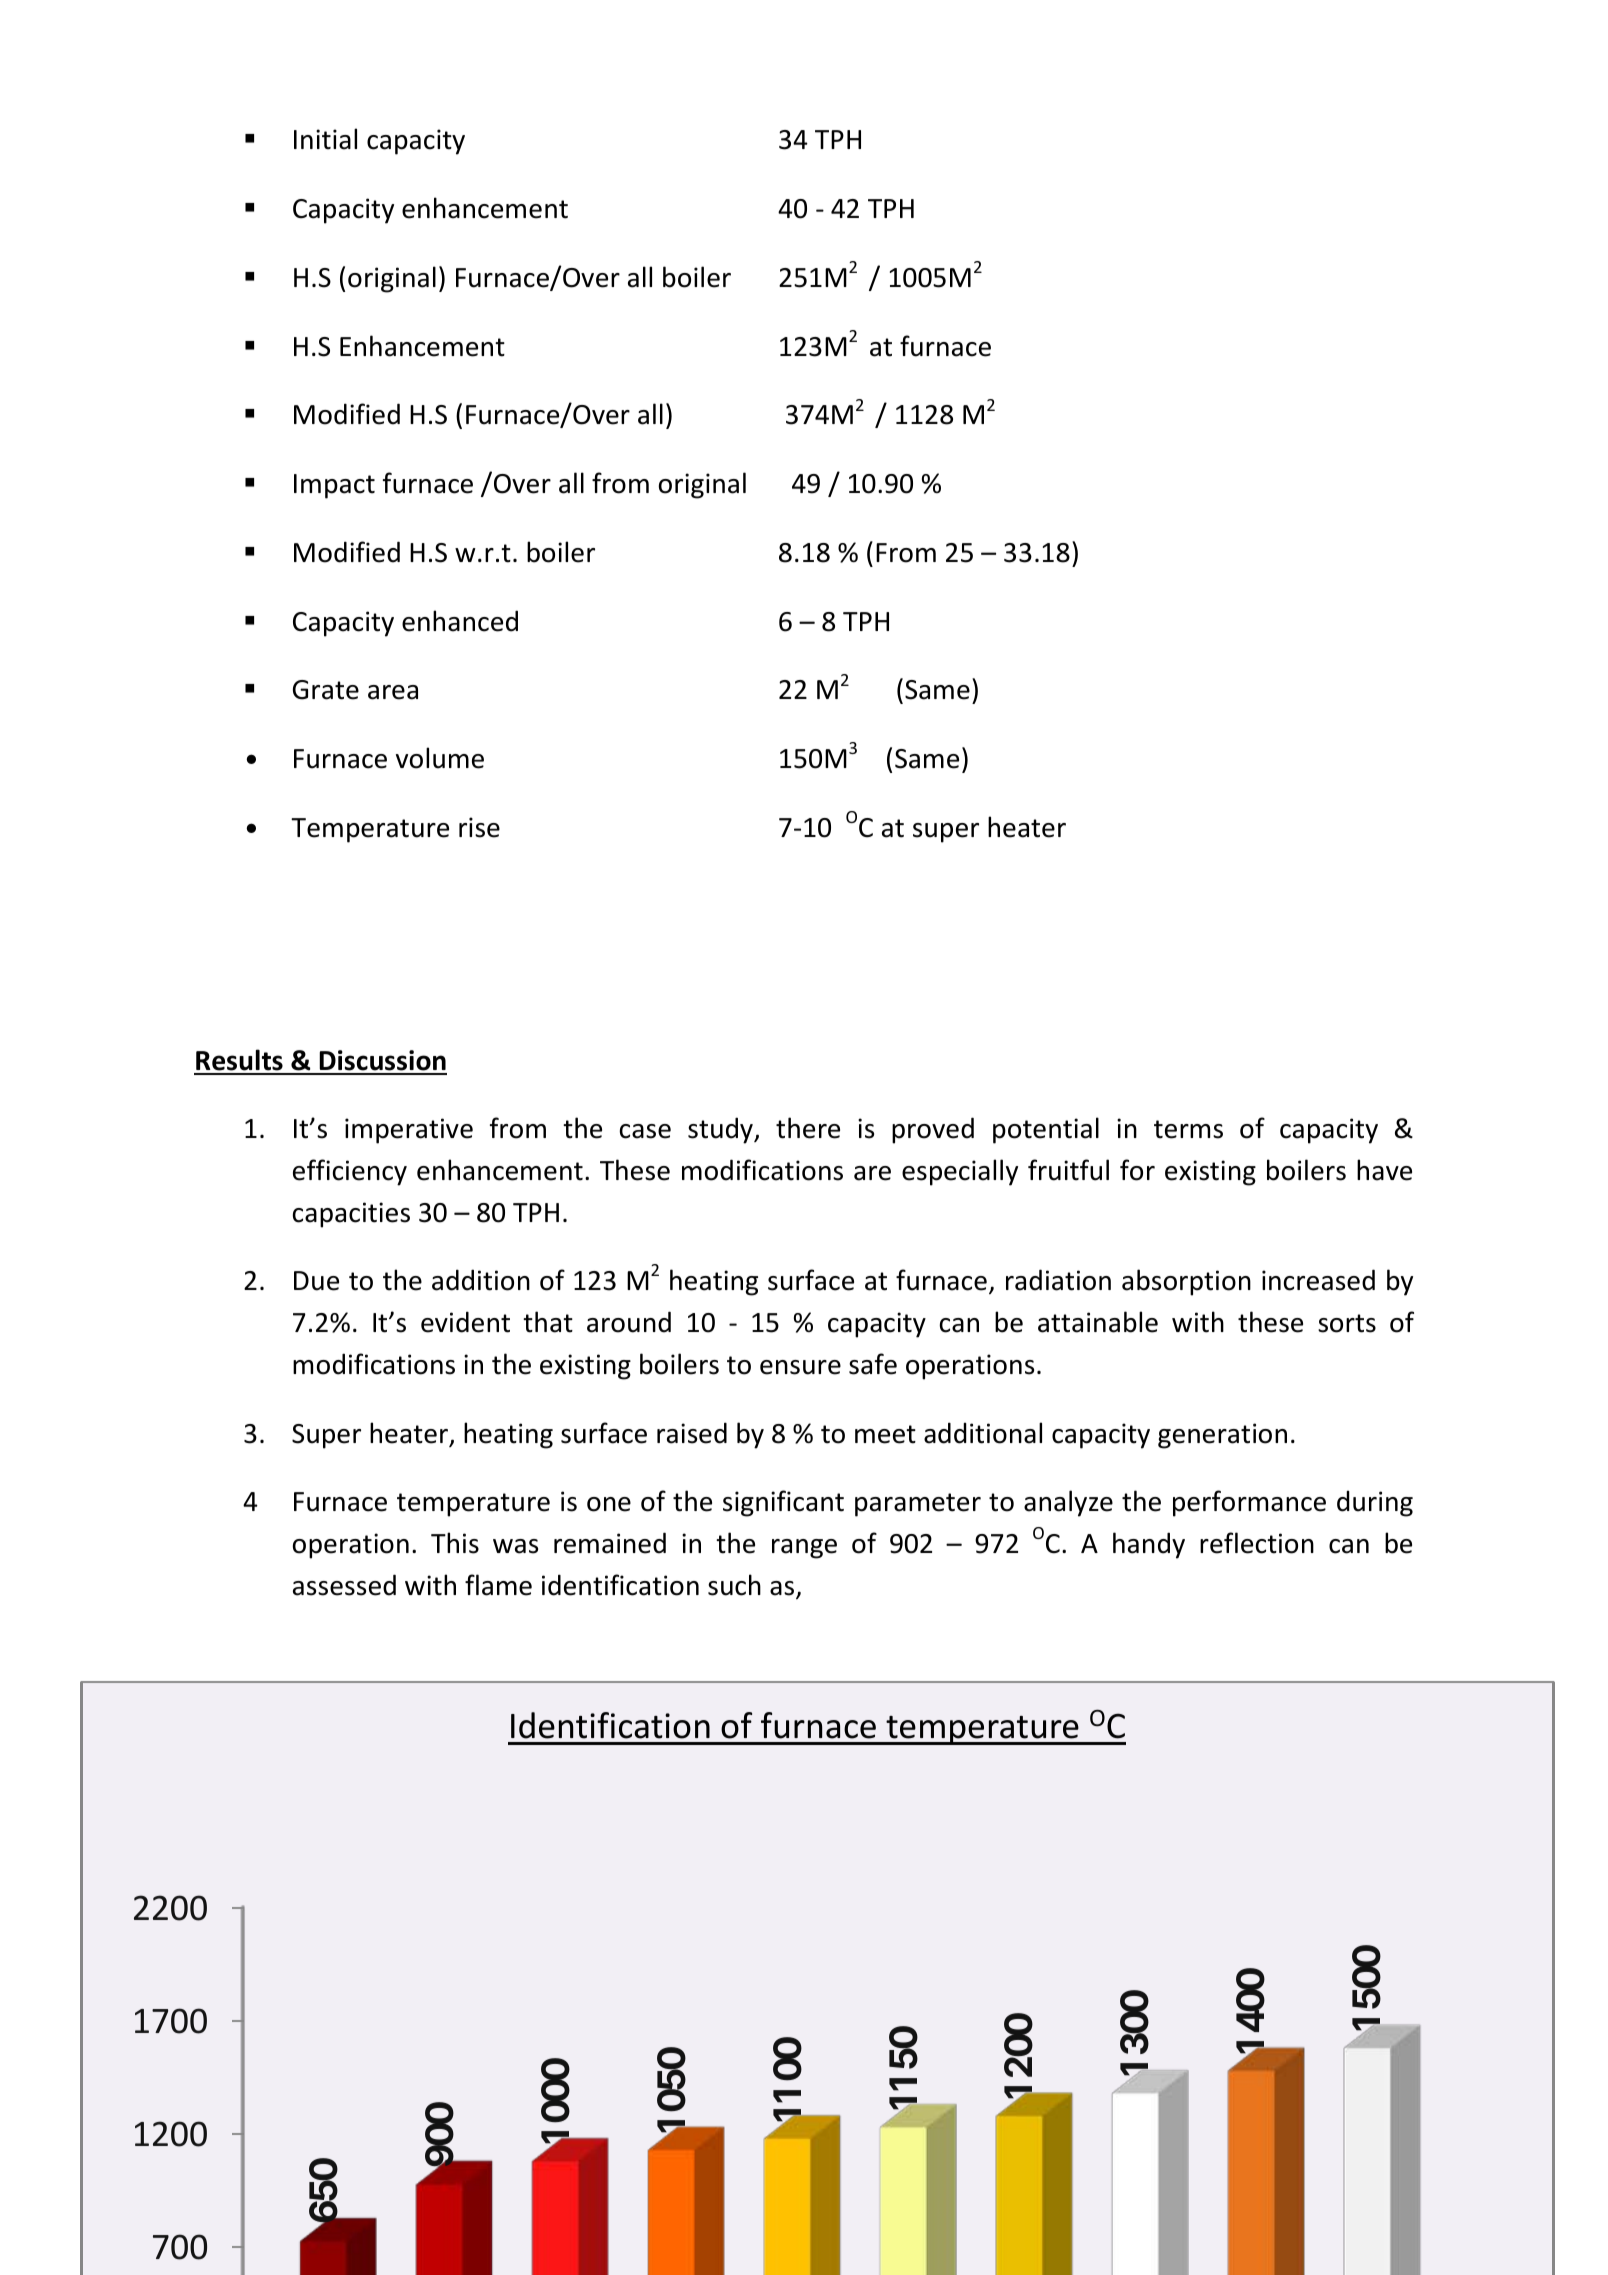 Image resolution: width=1608 pixels, height=2275 pixels. What do you see at coordinates (808, 1128) in the document?
I see `there` at bounding box center [808, 1128].
